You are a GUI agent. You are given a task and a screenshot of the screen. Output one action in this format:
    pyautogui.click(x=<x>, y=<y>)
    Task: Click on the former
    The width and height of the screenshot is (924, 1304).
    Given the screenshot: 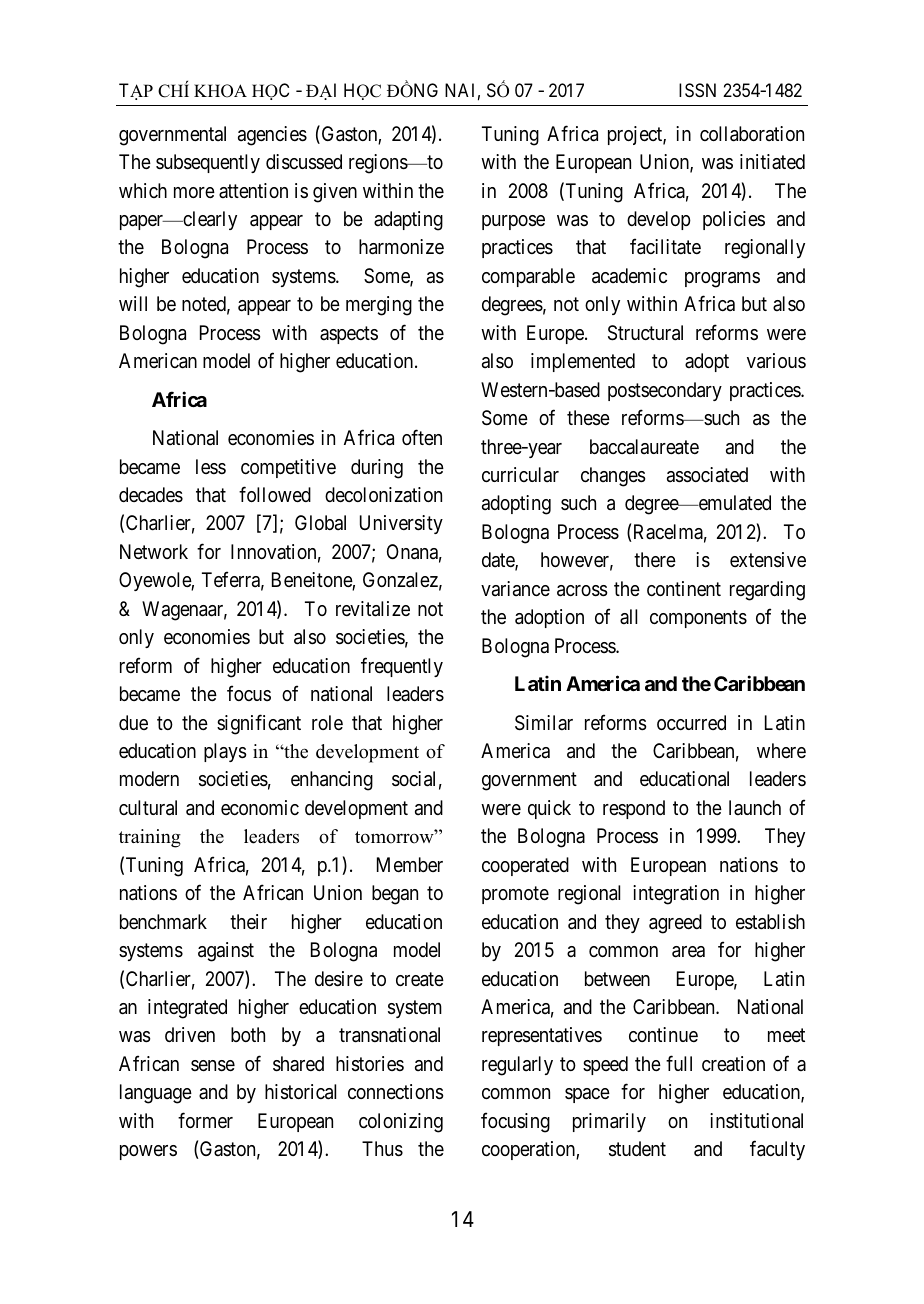 What is the action you would take?
    pyautogui.click(x=205, y=1120)
